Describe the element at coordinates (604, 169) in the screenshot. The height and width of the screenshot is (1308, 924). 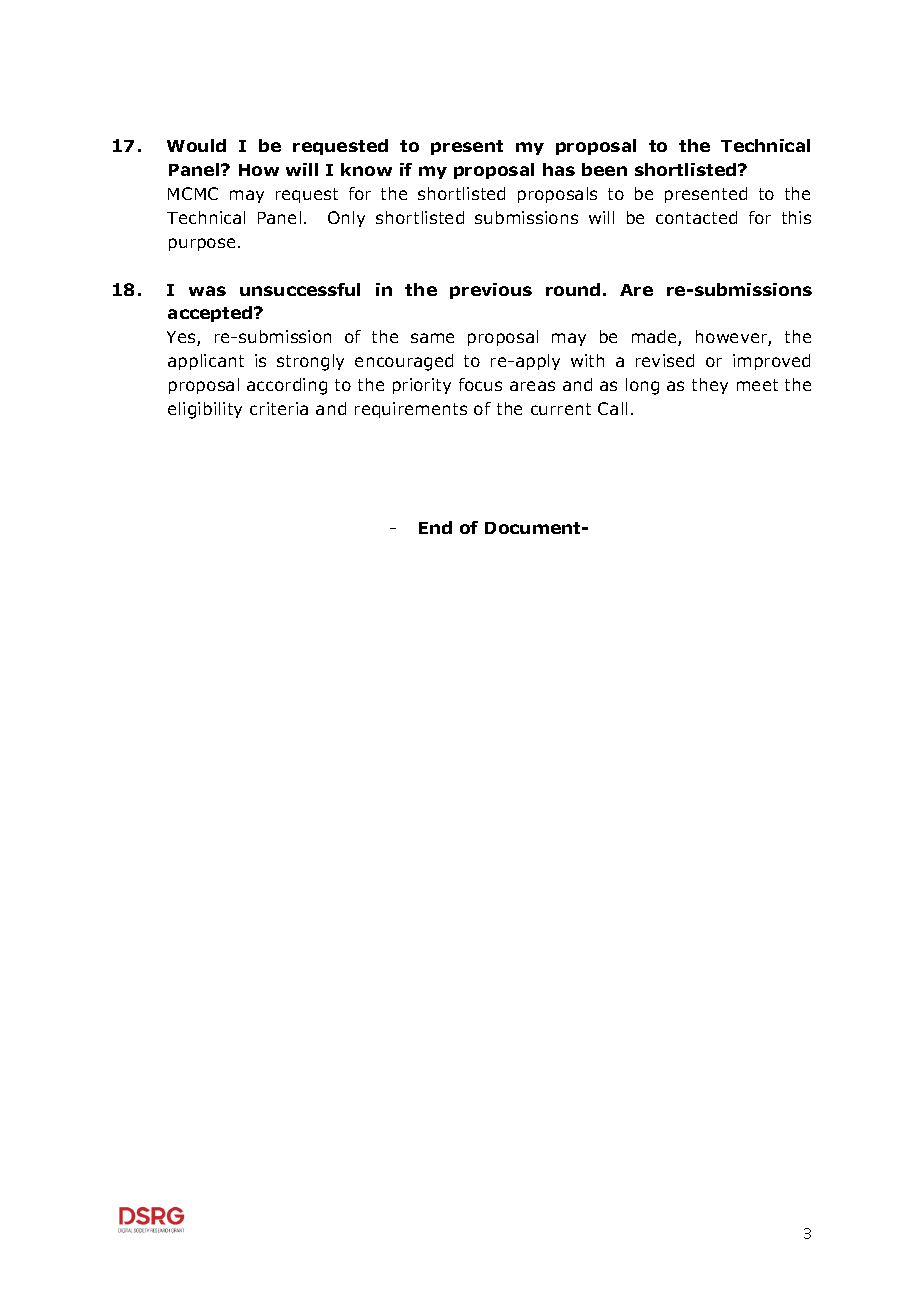
I see `been` at that location.
